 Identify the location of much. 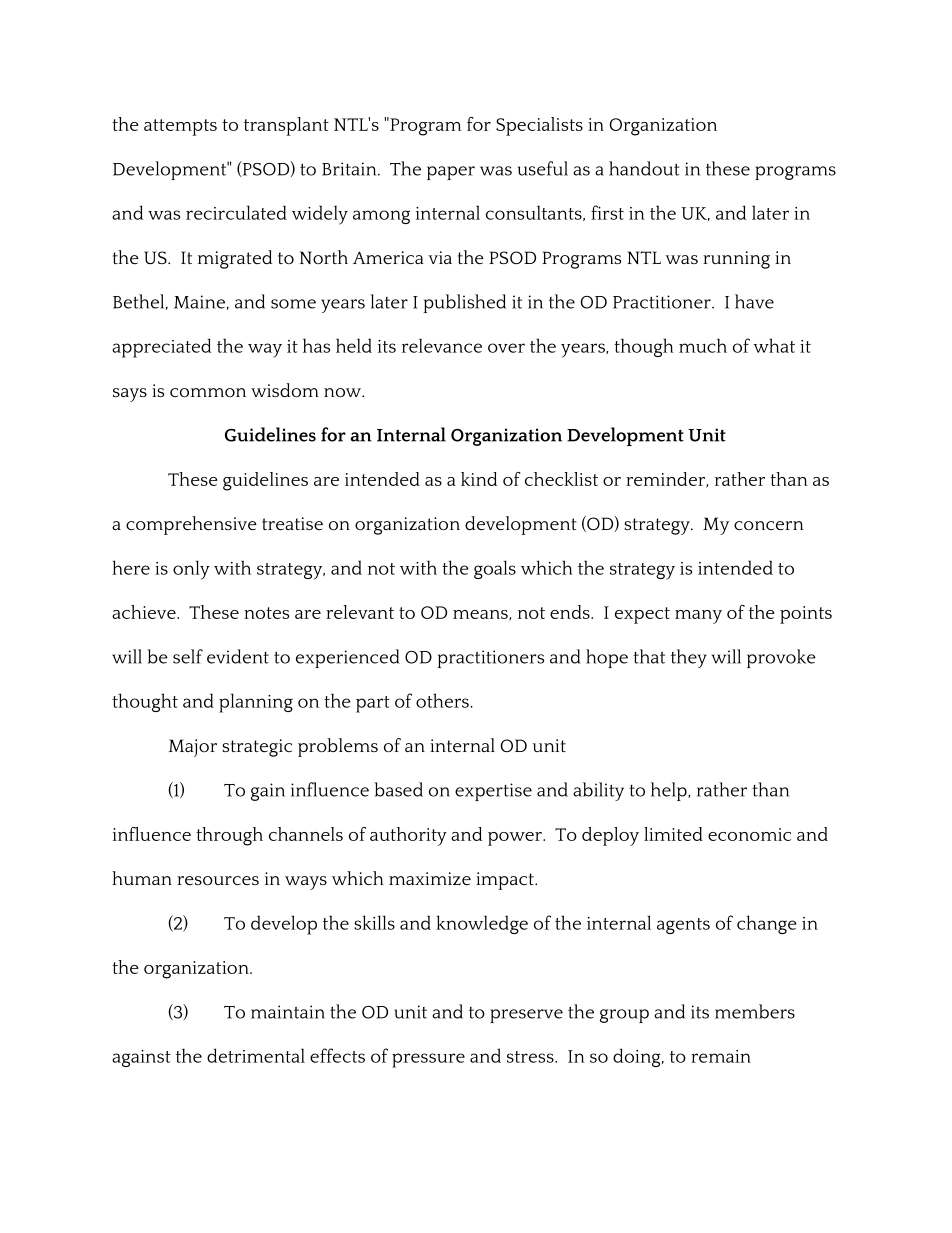
(703, 345).
